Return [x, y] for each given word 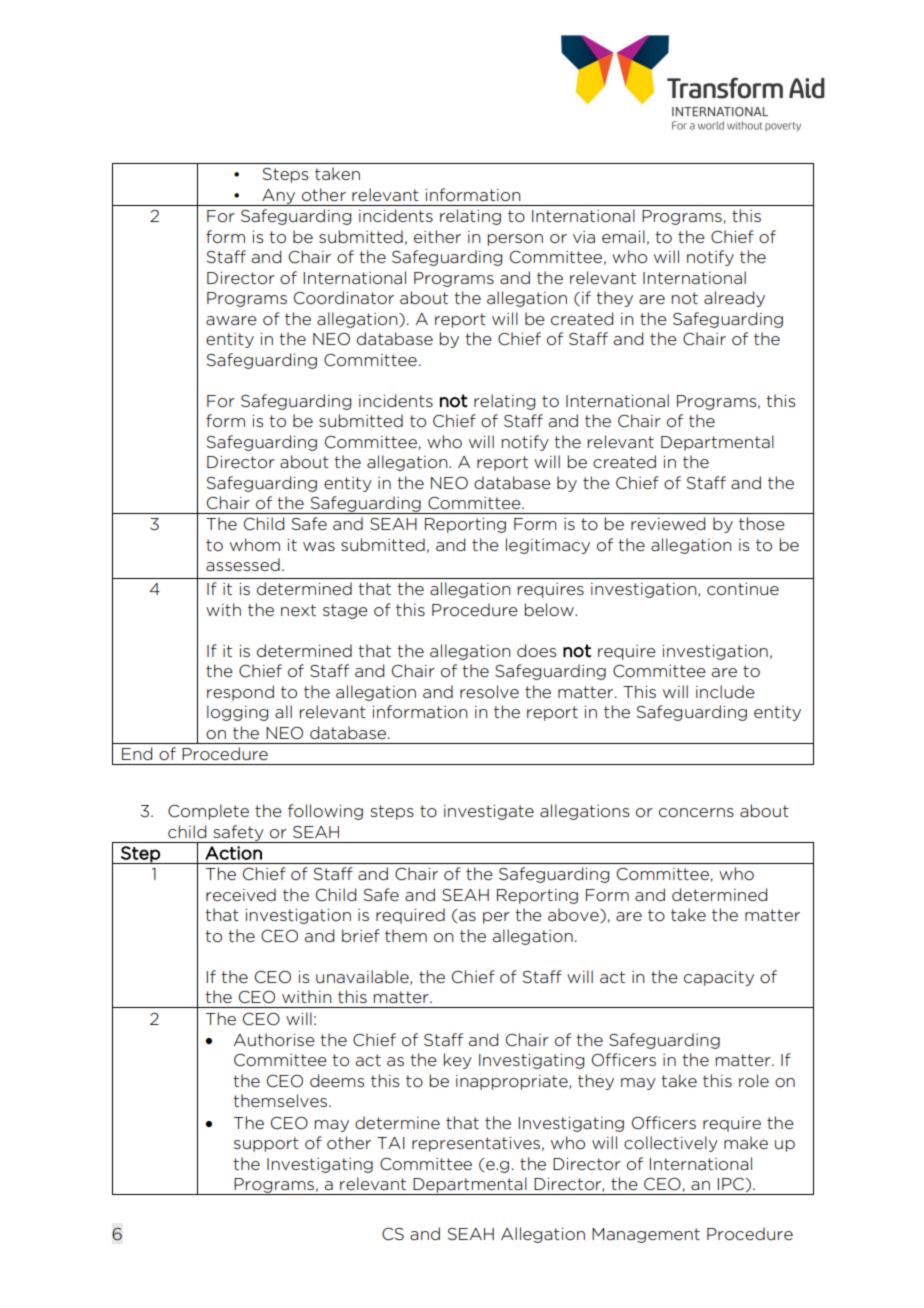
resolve [489, 691]
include [725, 691]
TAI [391, 1143]
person [515, 240]
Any [279, 197]
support [266, 1144]
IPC [732, 1185]
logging [237, 713]
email [623, 236]
